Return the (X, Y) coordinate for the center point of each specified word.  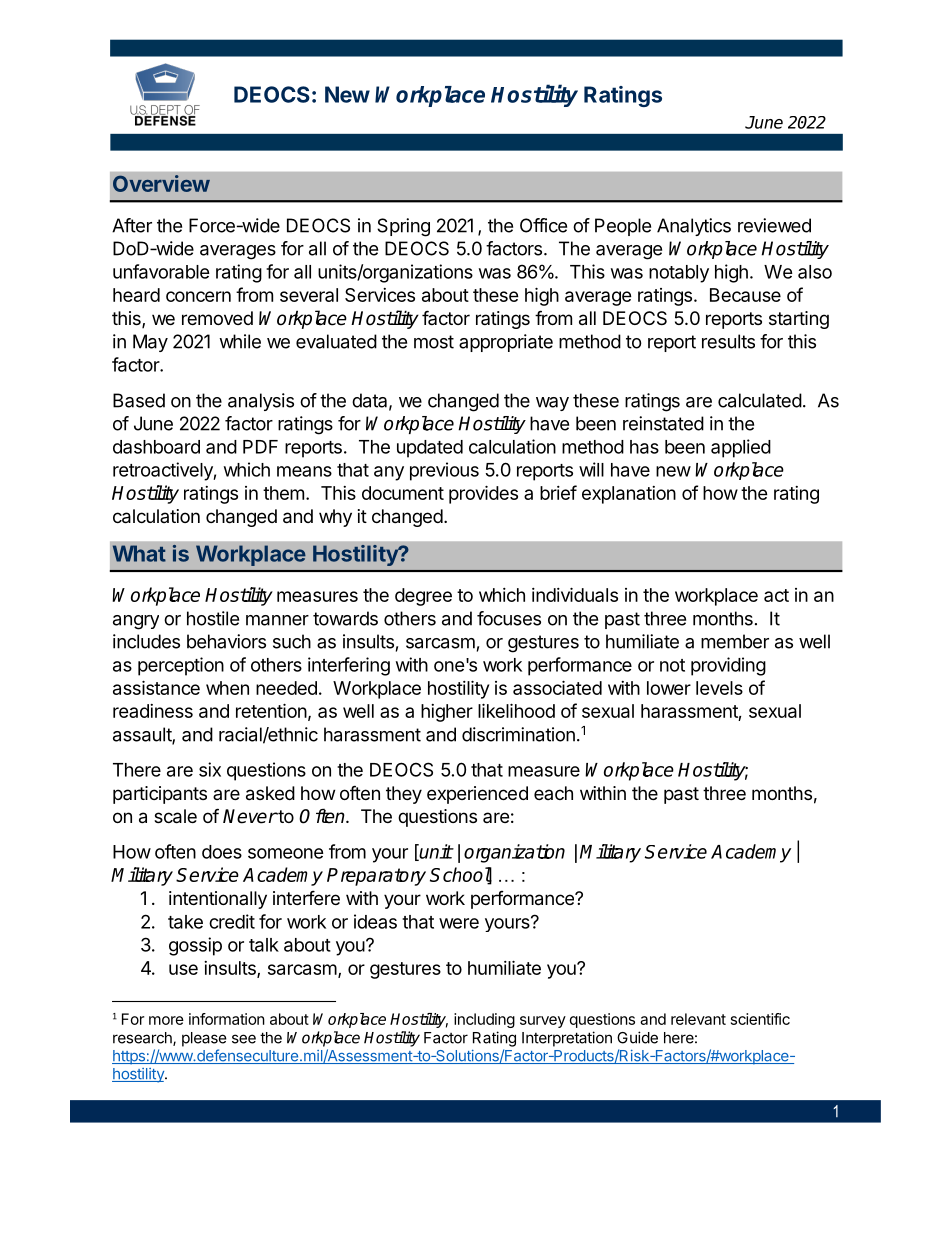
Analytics (694, 227)
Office (543, 225)
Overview (161, 183)
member (735, 641)
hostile (213, 618)
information (227, 1019)
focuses (509, 618)
